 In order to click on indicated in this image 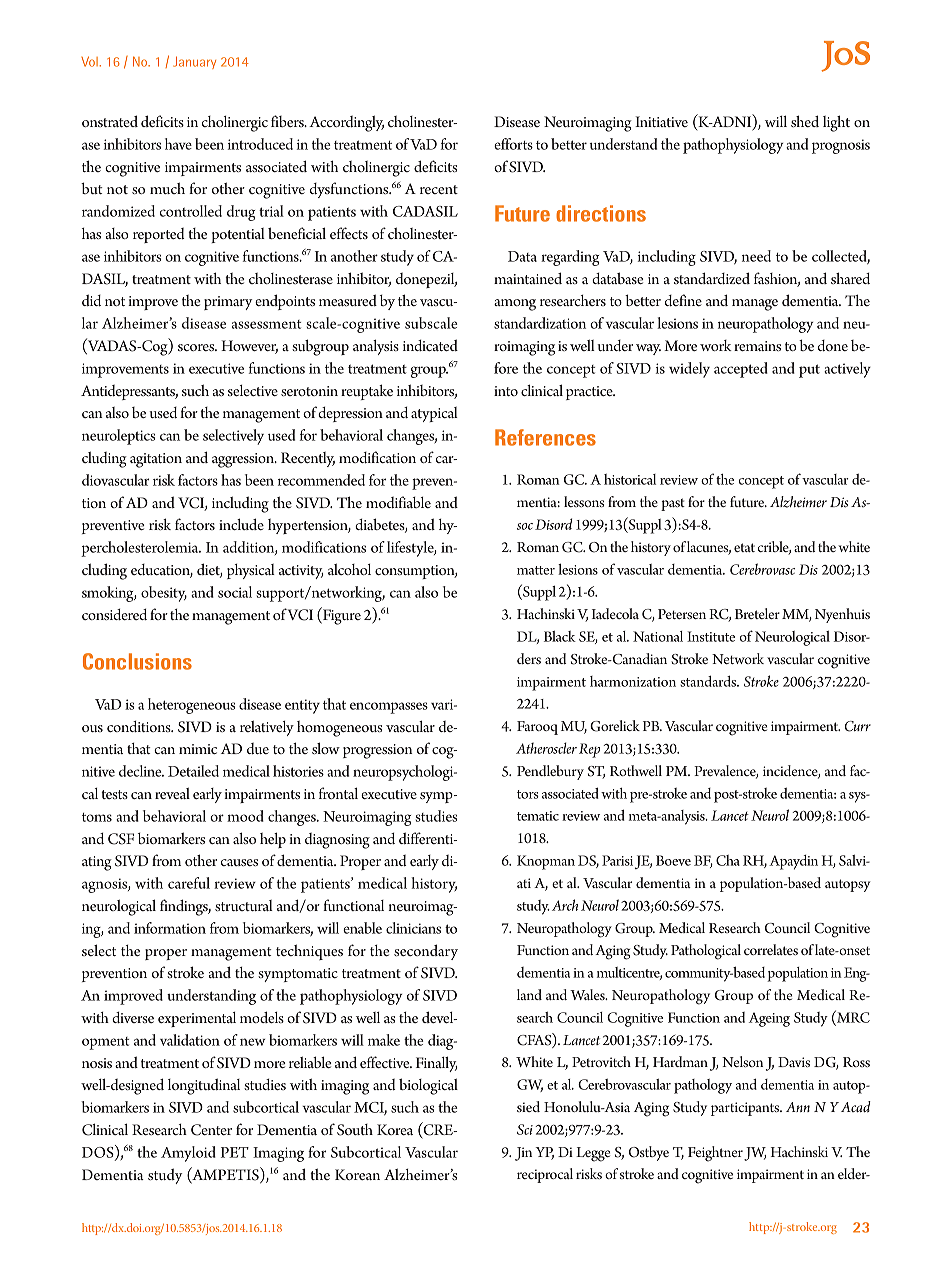, I will do `click(430, 345)`.
